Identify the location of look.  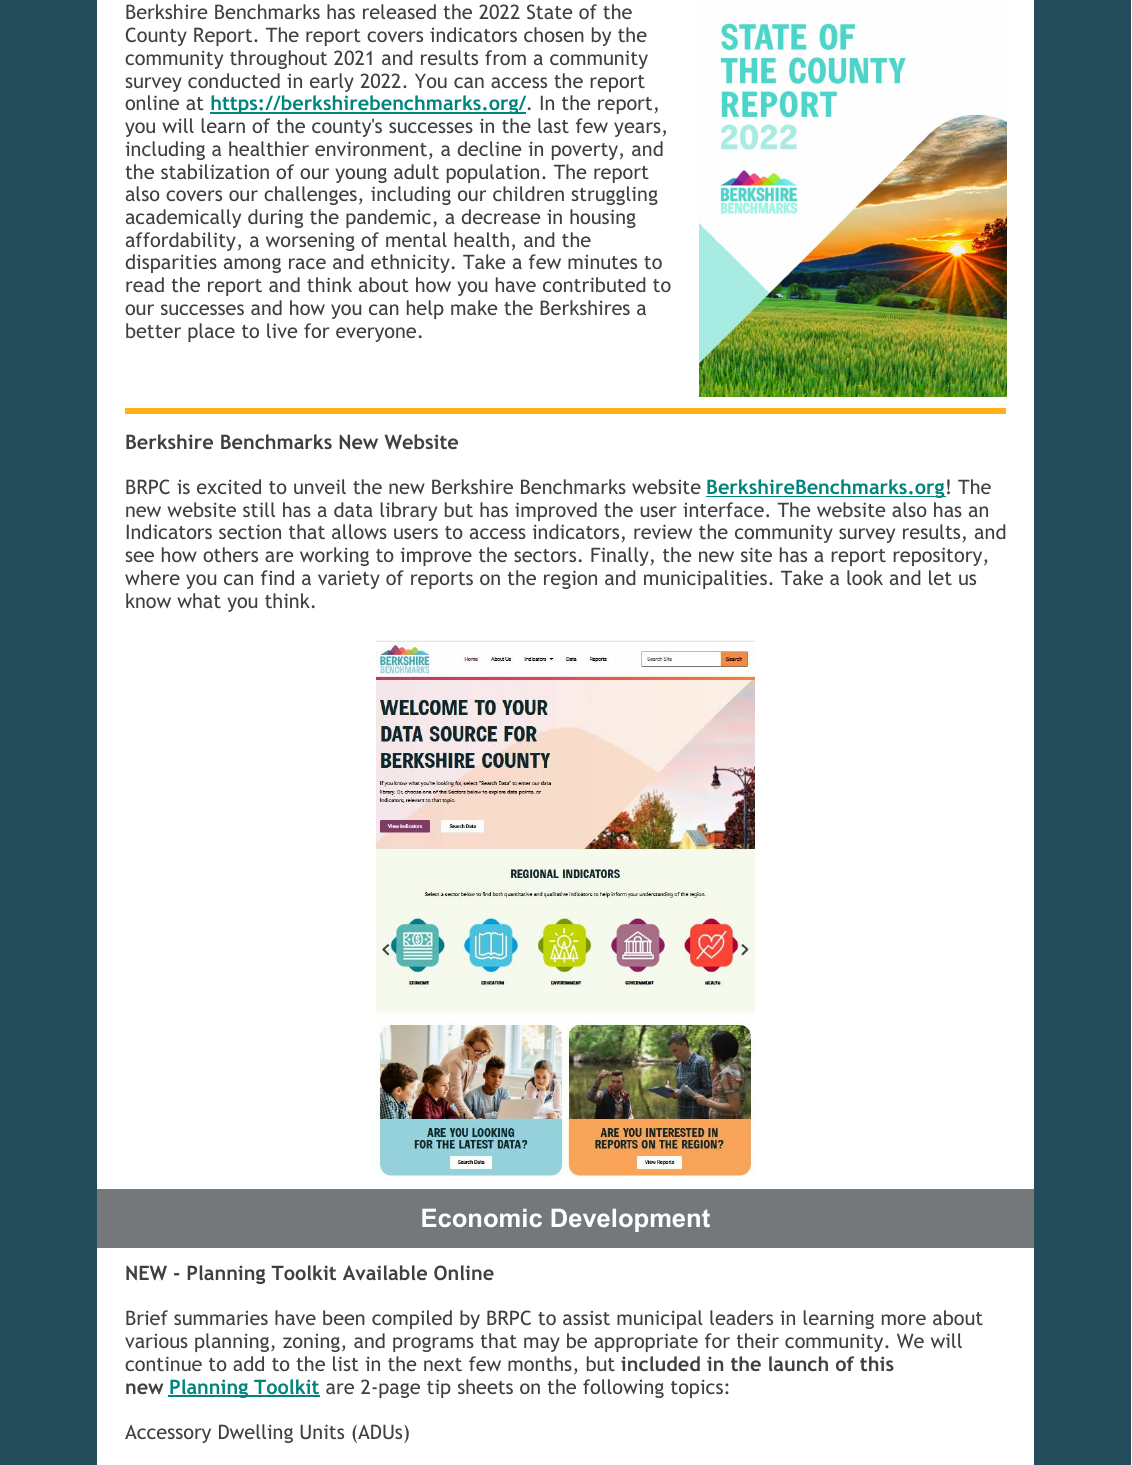
(865, 577).
